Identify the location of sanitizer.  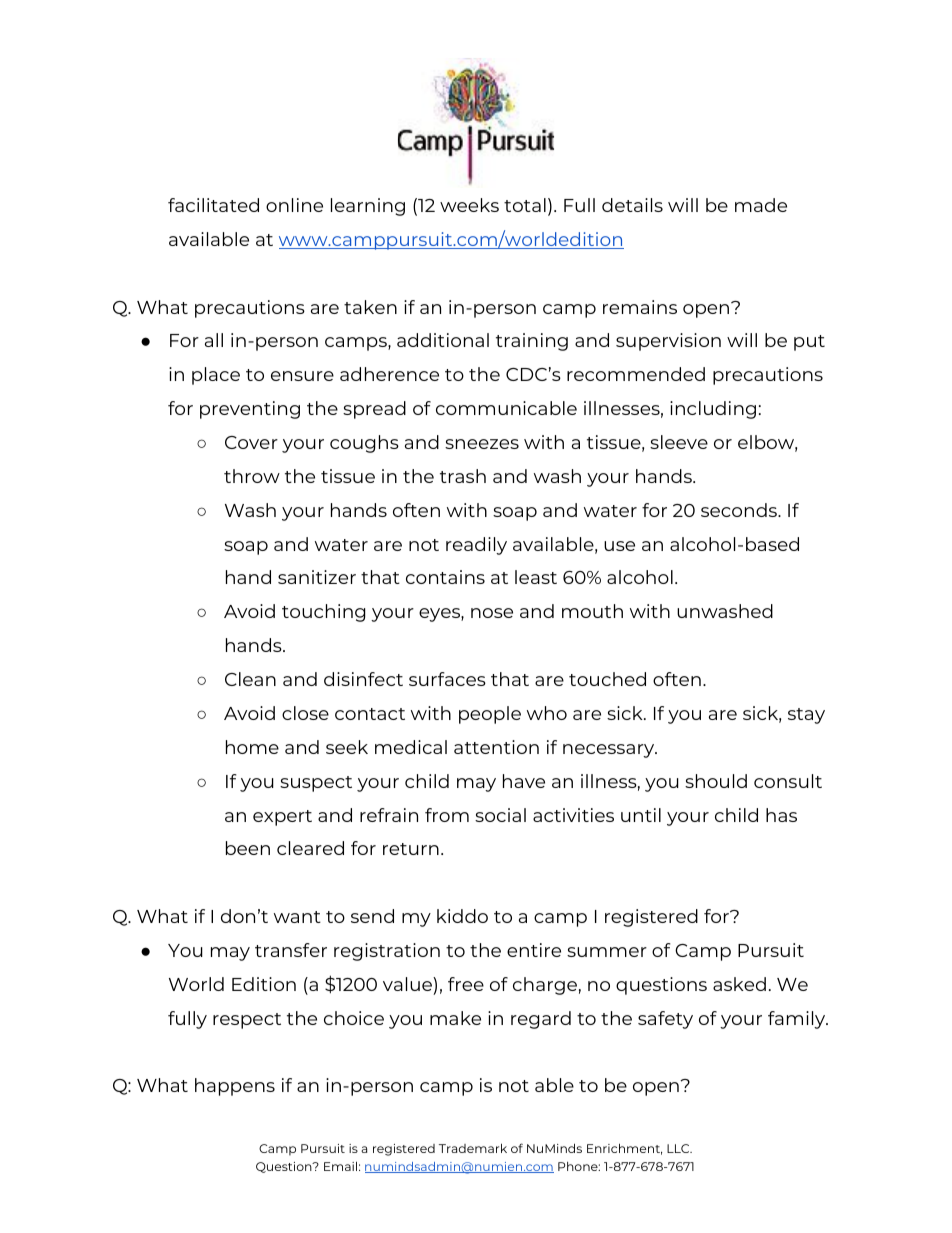
(317, 577).
